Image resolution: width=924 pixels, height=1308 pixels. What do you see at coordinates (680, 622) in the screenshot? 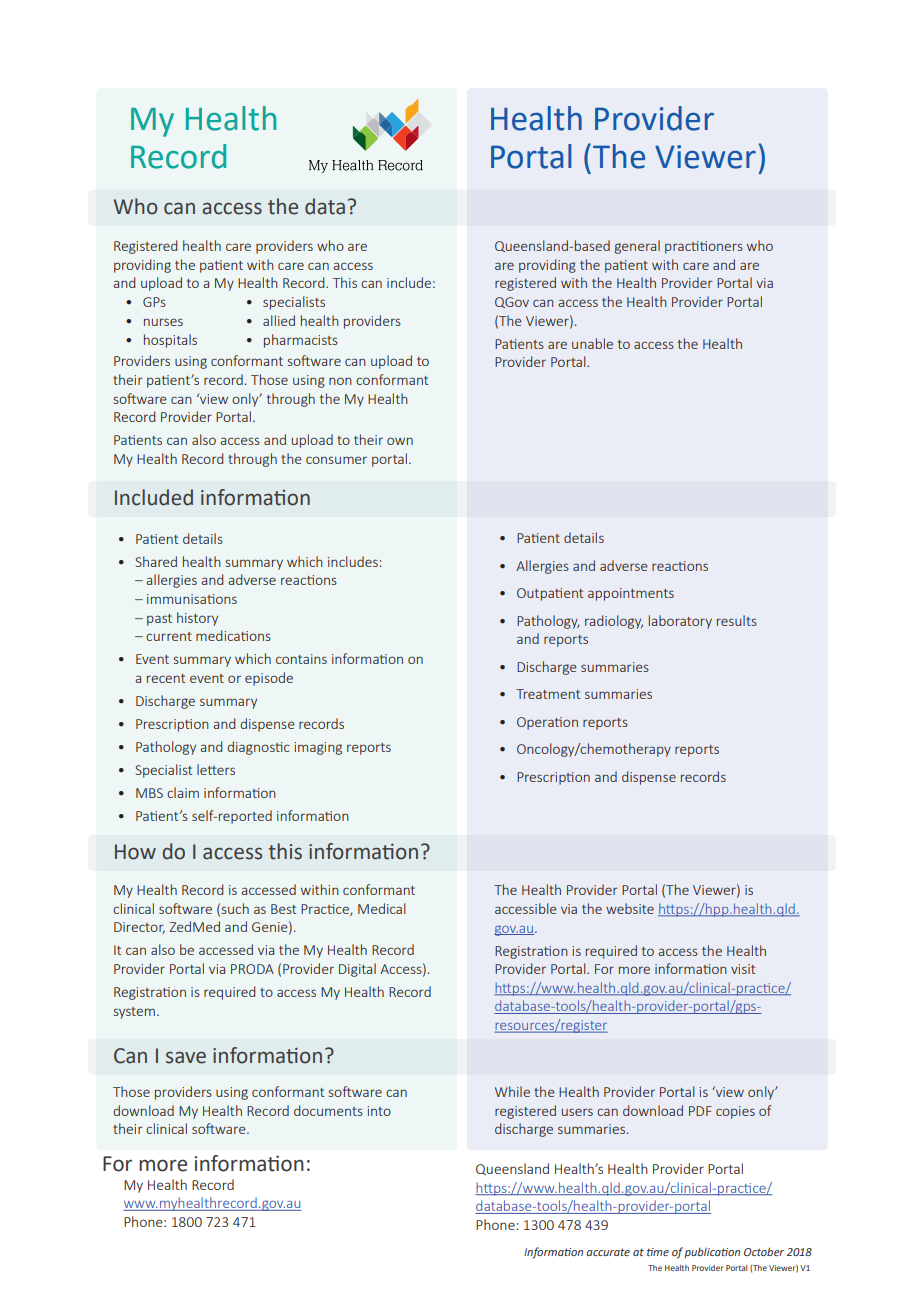
I see `laboratory` at bounding box center [680, 622].
